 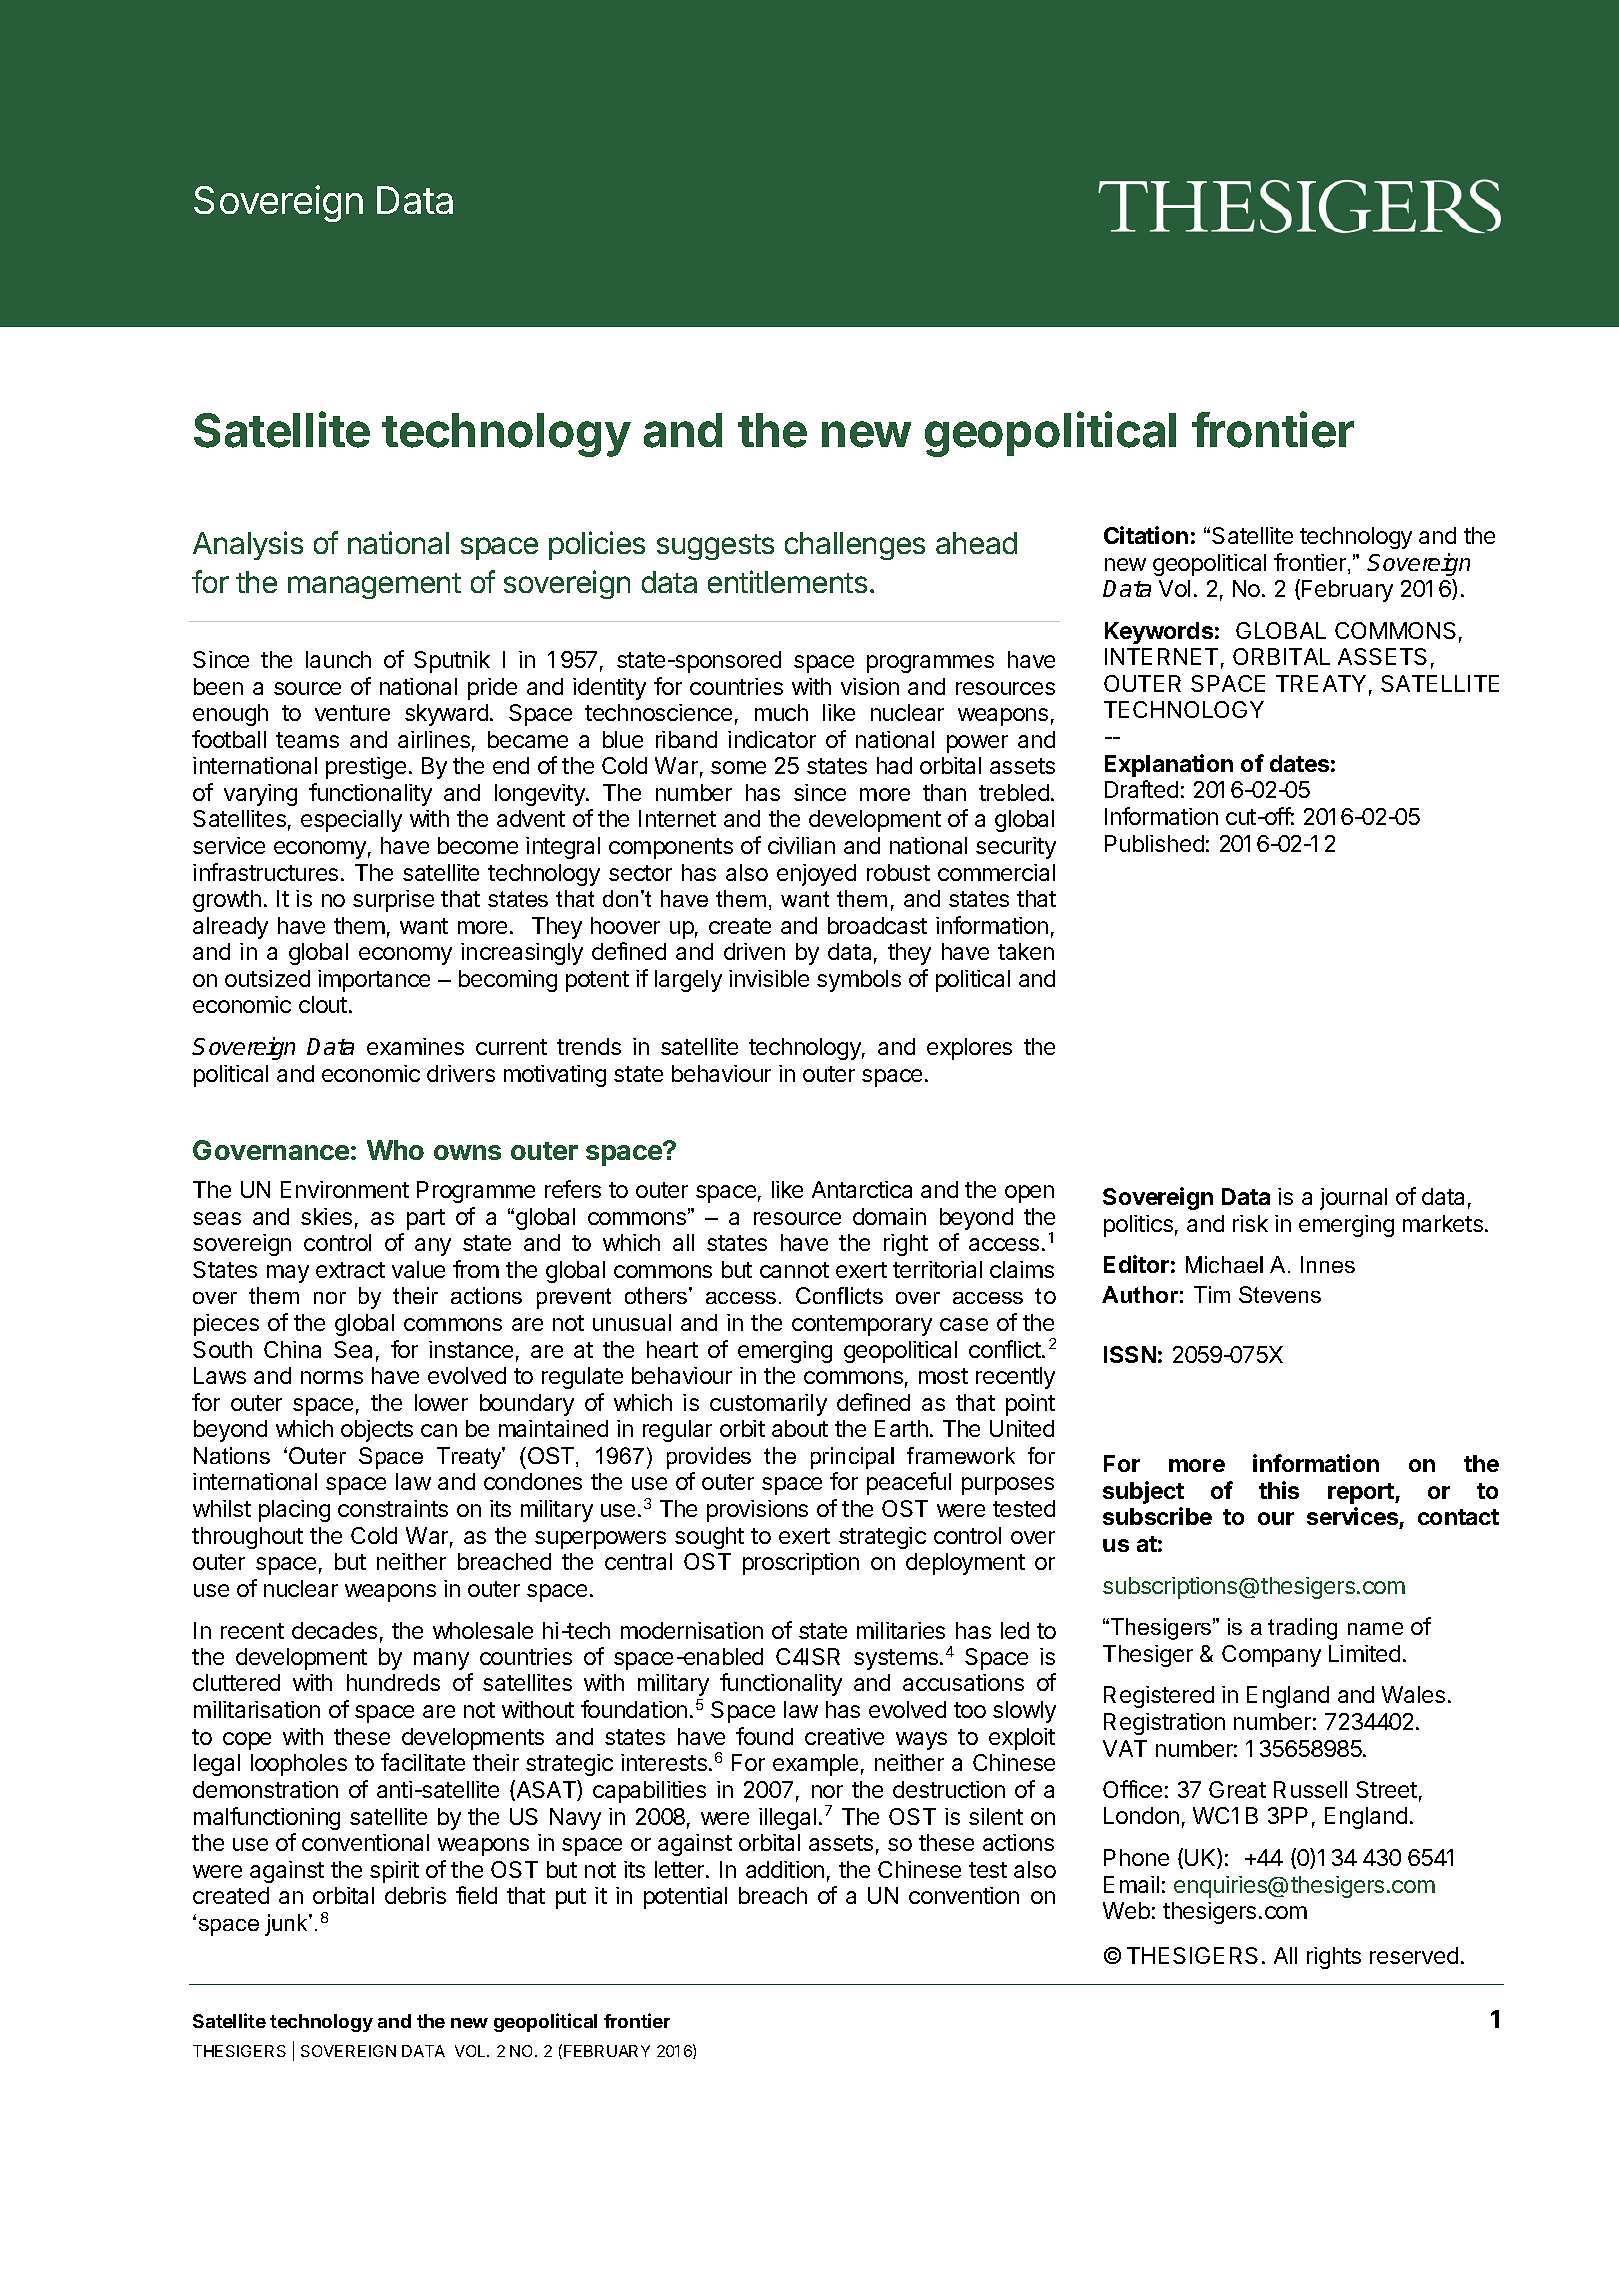 What do you see at coordinates (1154, 843) in the screenshot?
I see `Published` at bounding box center [1154, 843].
